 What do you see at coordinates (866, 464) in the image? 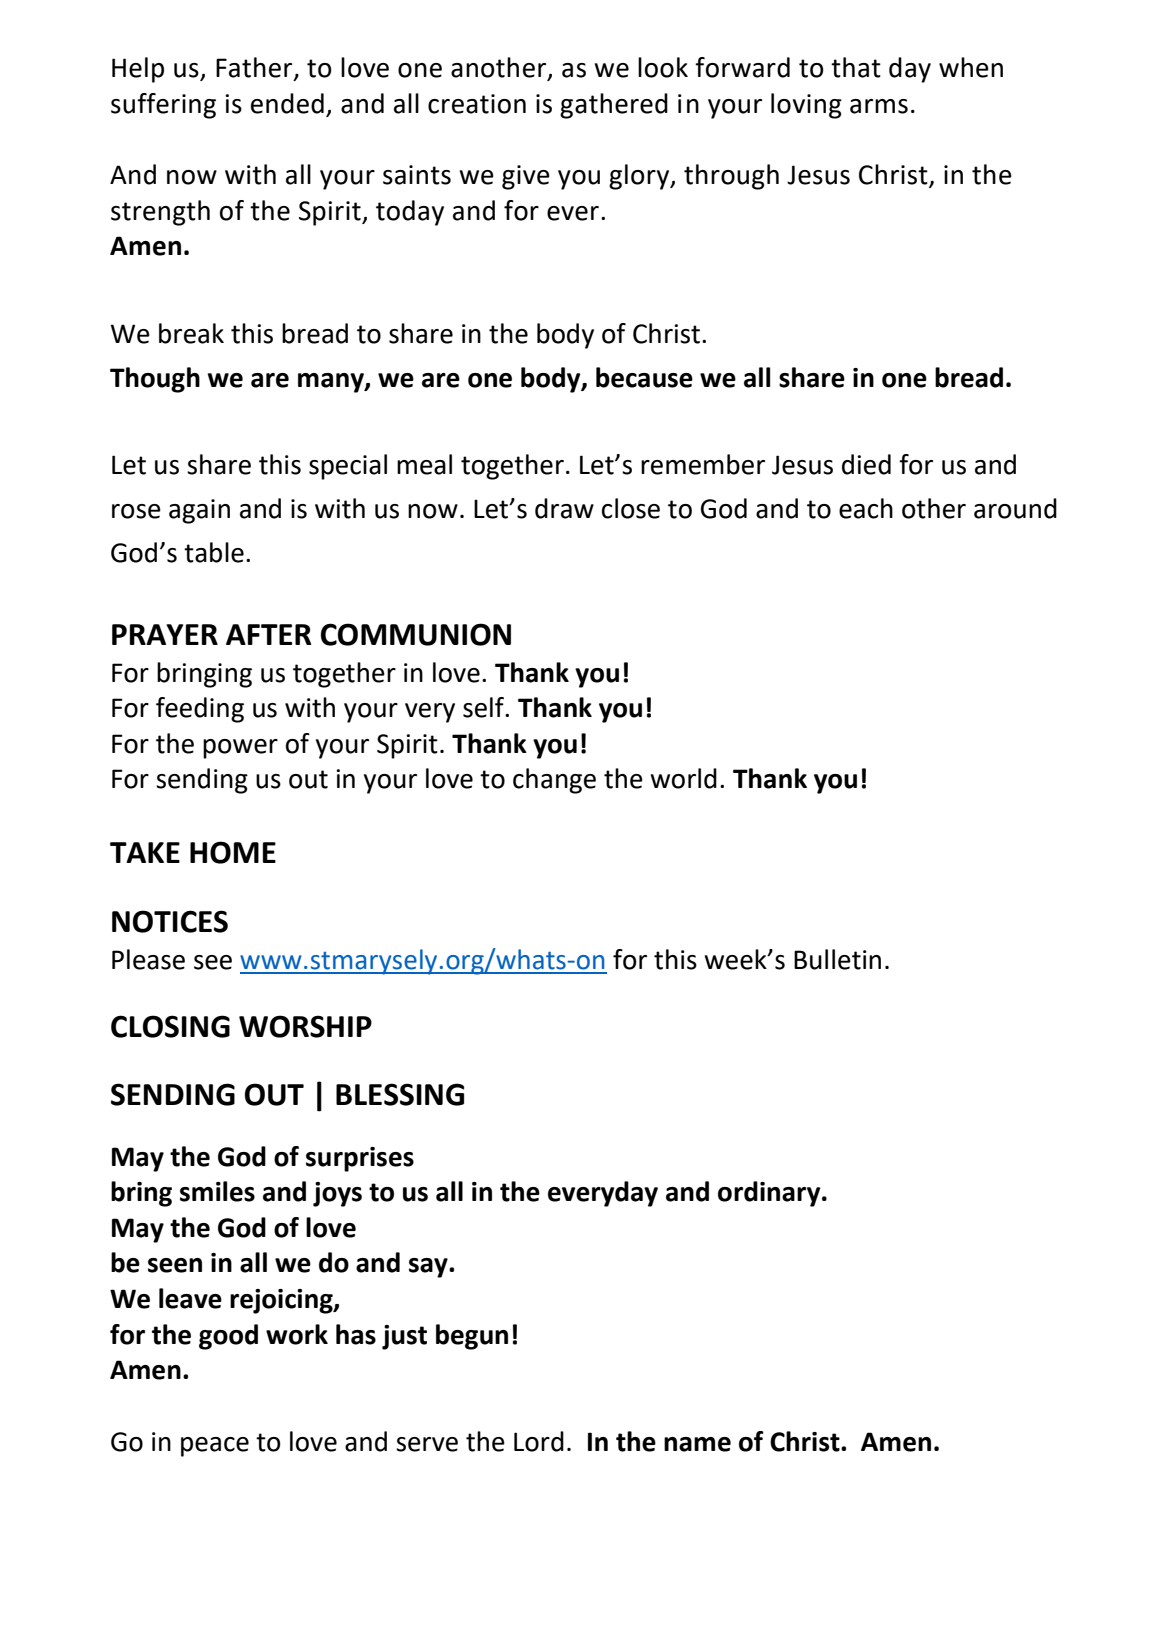
I see `died` at bounding box center [866, 464].
